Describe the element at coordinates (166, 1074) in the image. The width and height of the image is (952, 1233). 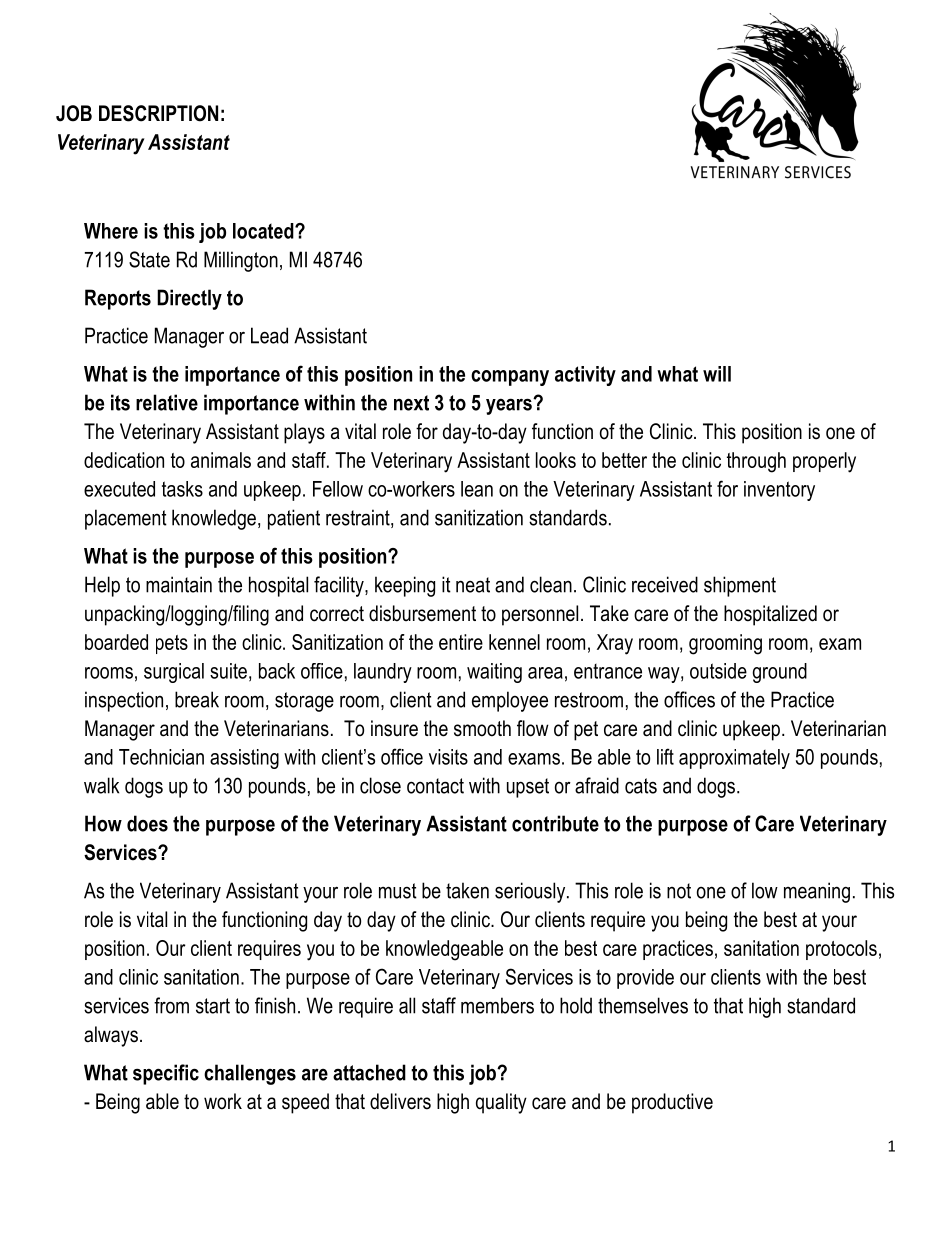
I see `specific` at that location.
